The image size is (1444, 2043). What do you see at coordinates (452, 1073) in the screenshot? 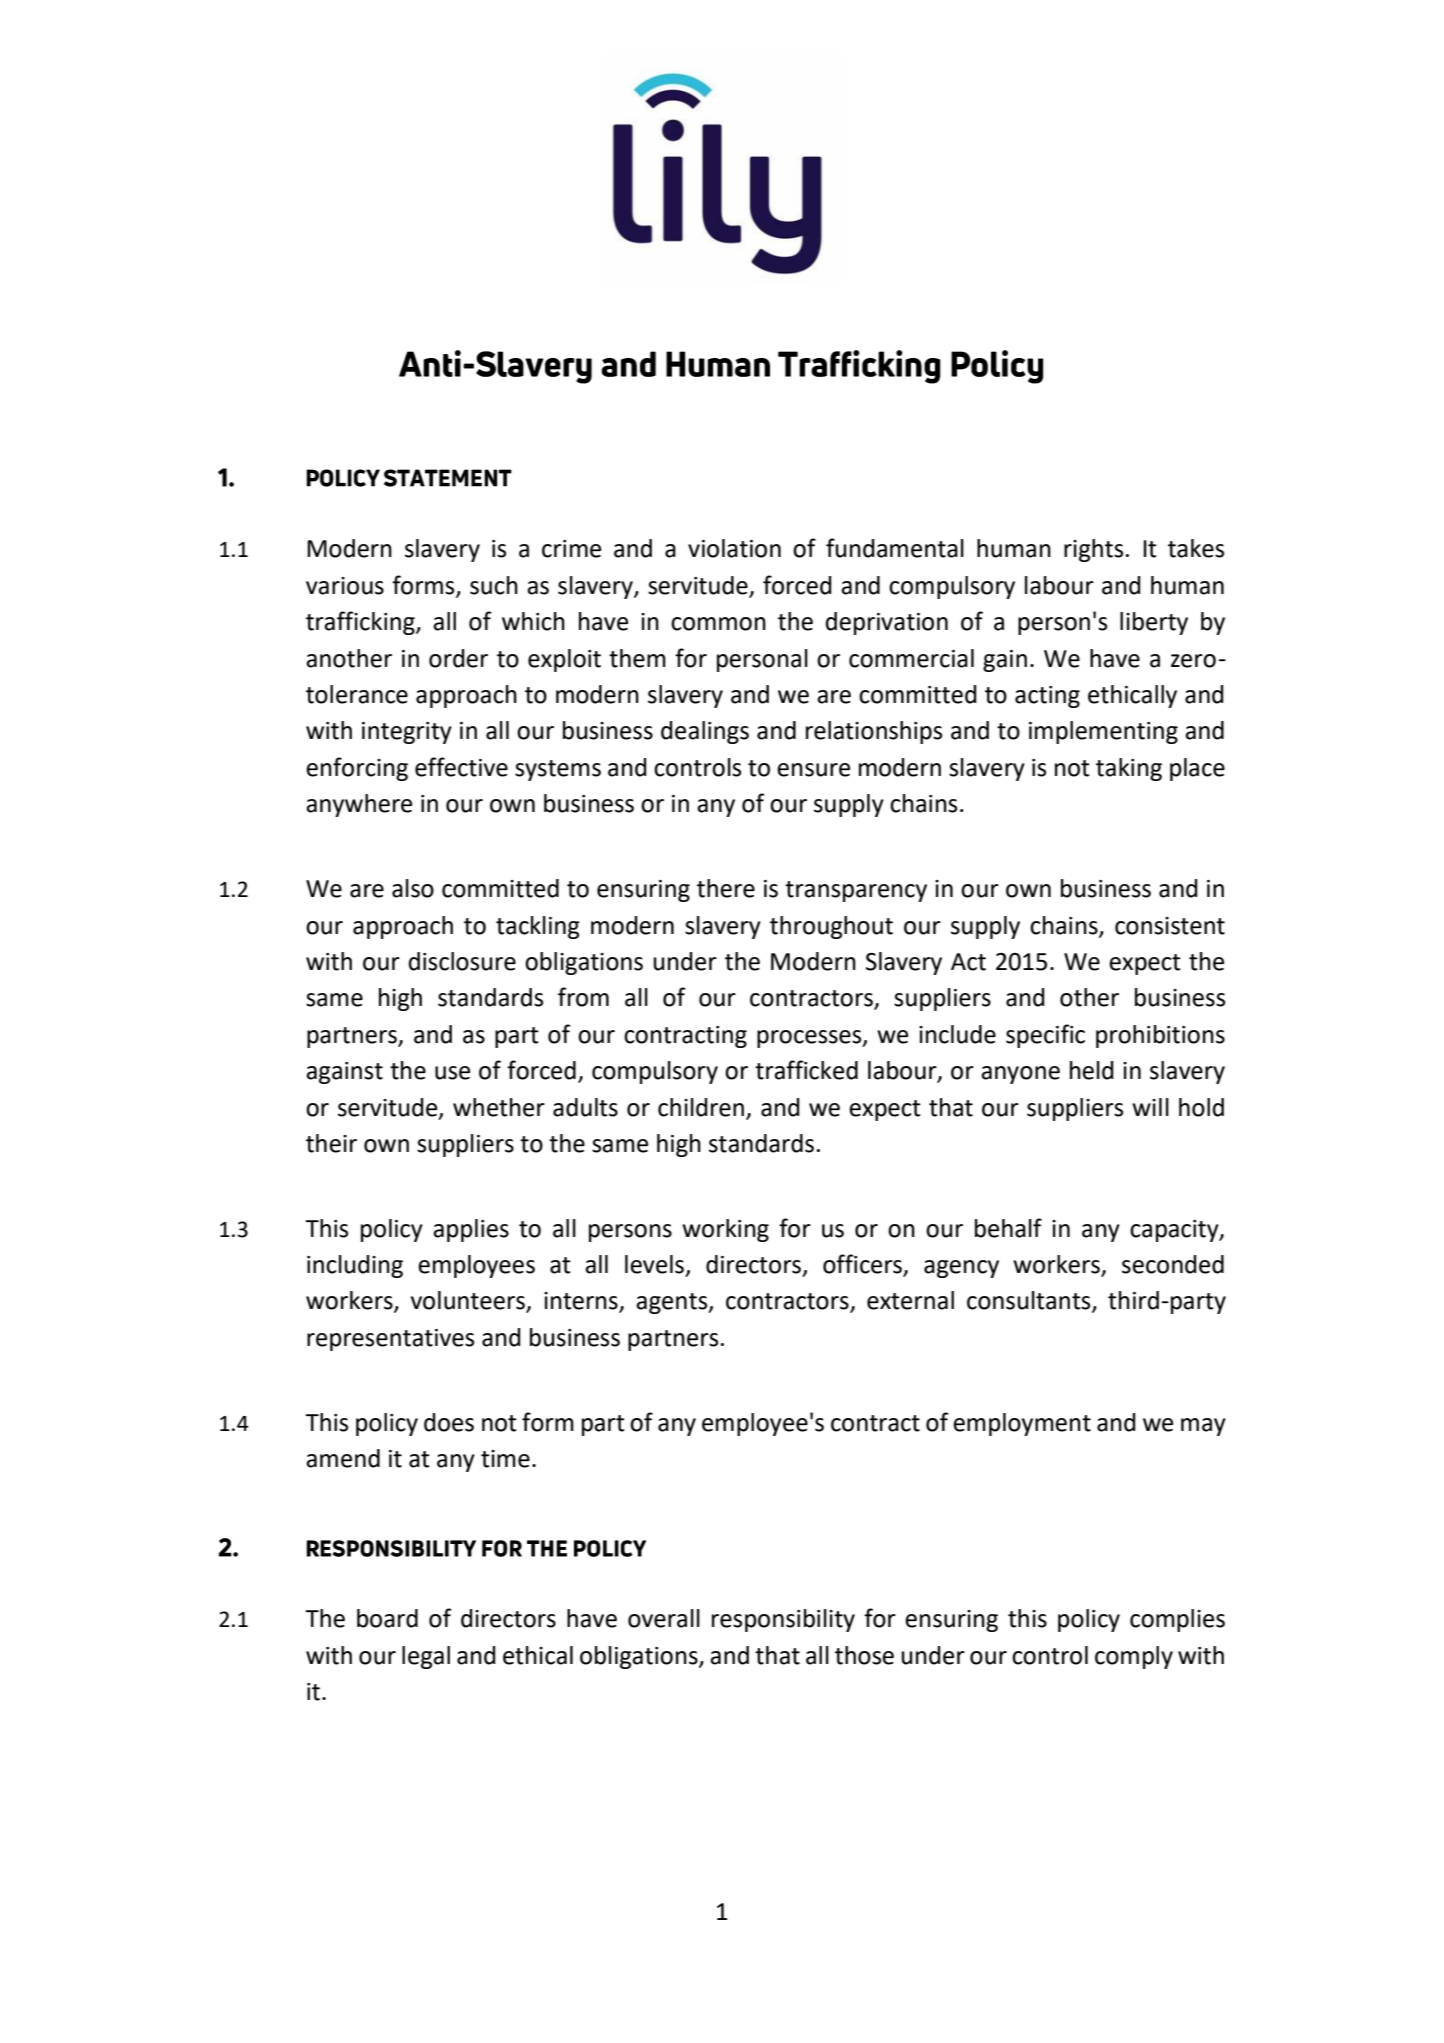
I see `use` at bounding box center [452, 1073].
